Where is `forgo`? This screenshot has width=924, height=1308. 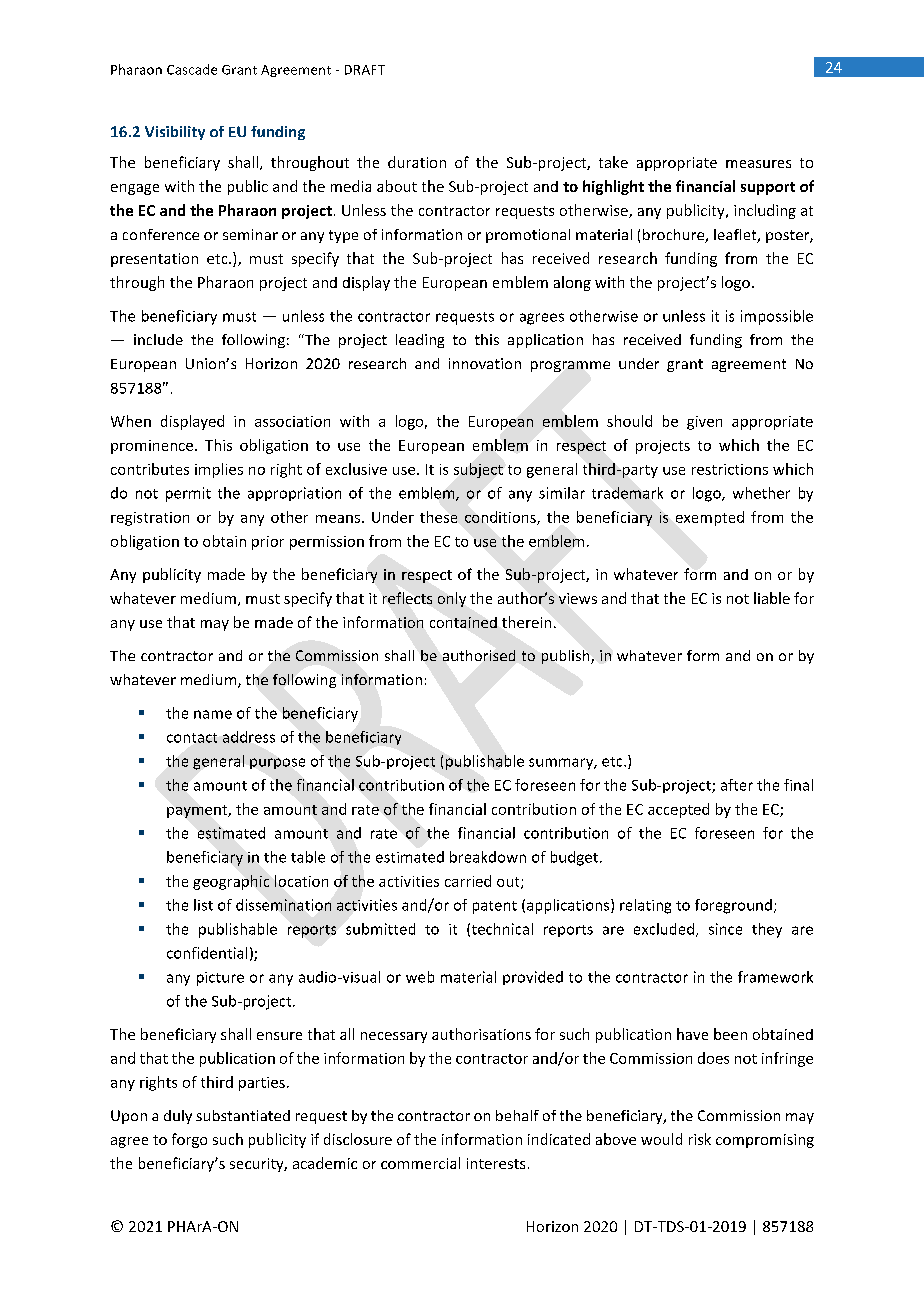
forgo is located at coordinates (189, 1140).
